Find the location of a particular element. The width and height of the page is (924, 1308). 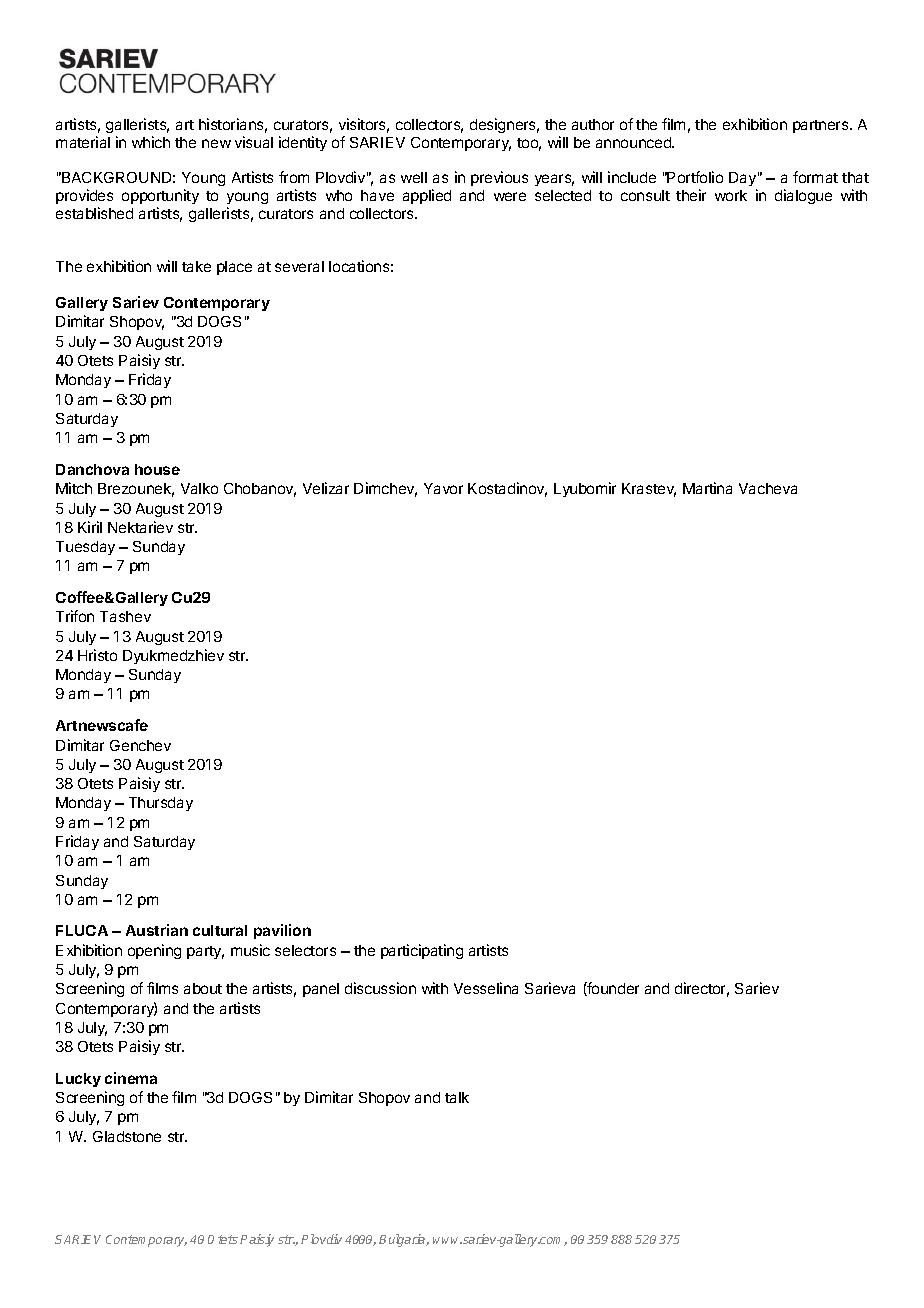

previous is located at coordinates (499, 178).
